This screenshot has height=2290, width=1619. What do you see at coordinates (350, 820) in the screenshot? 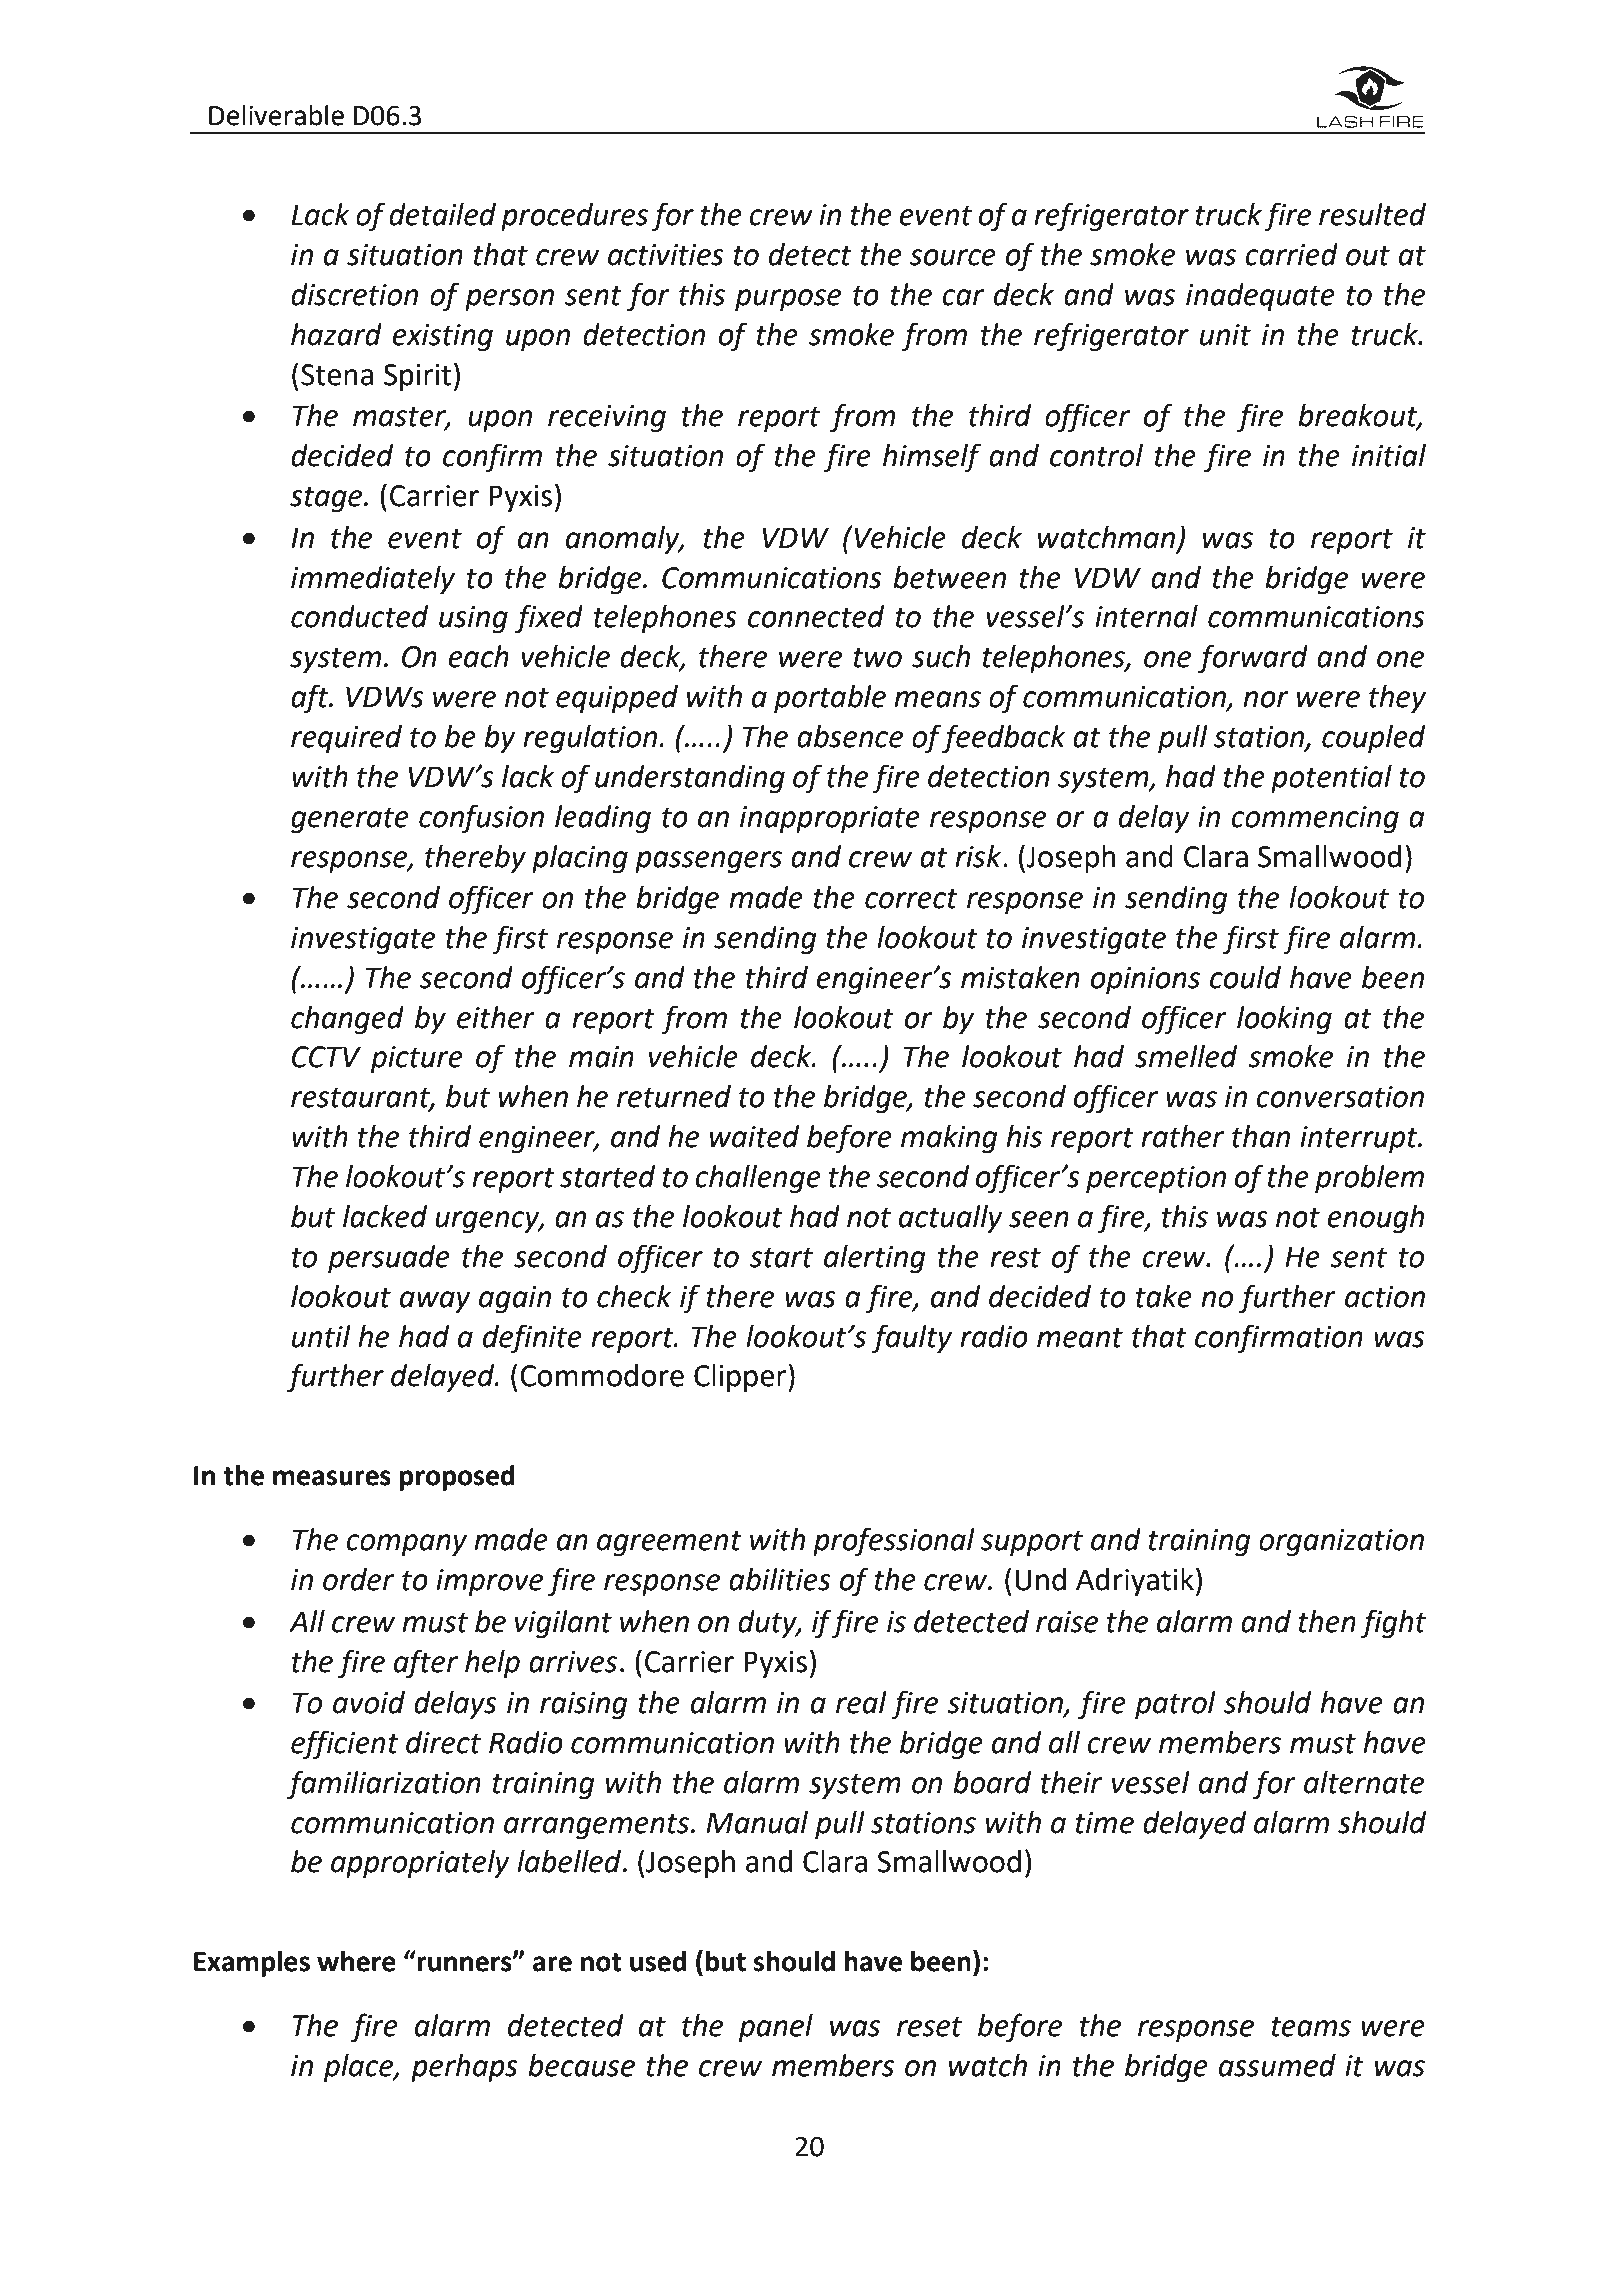
I see `generate` at bounding box center [350, 820].
